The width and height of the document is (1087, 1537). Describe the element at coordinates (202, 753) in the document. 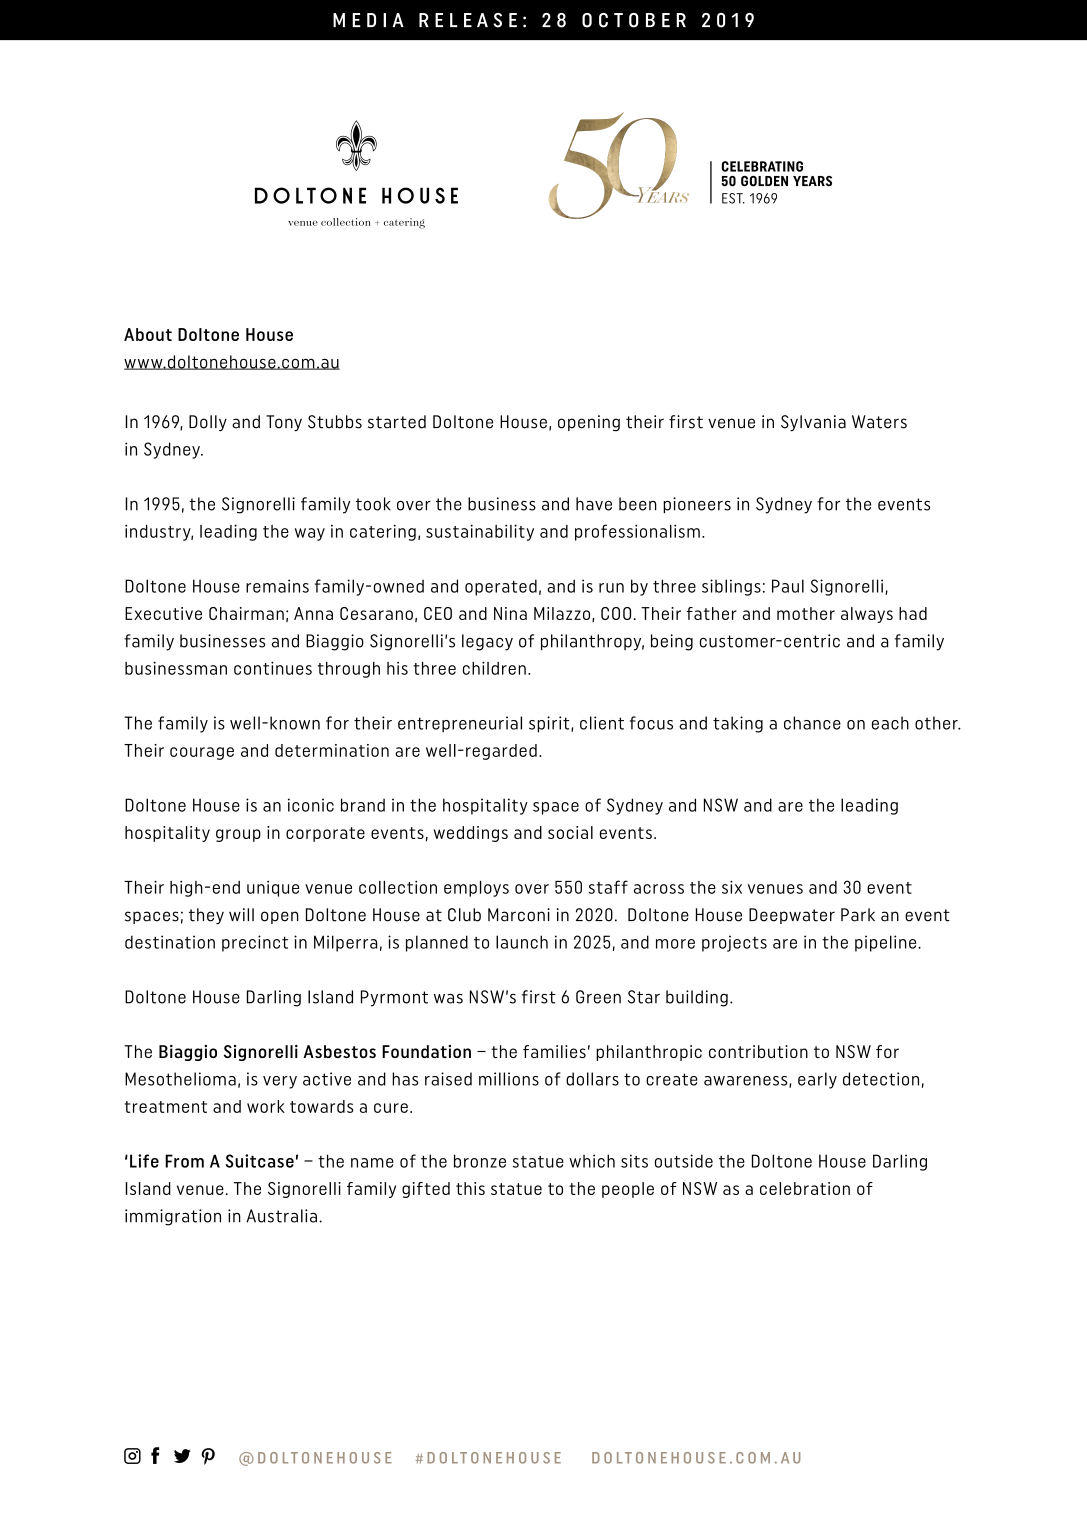

I see `courage` at that location.
